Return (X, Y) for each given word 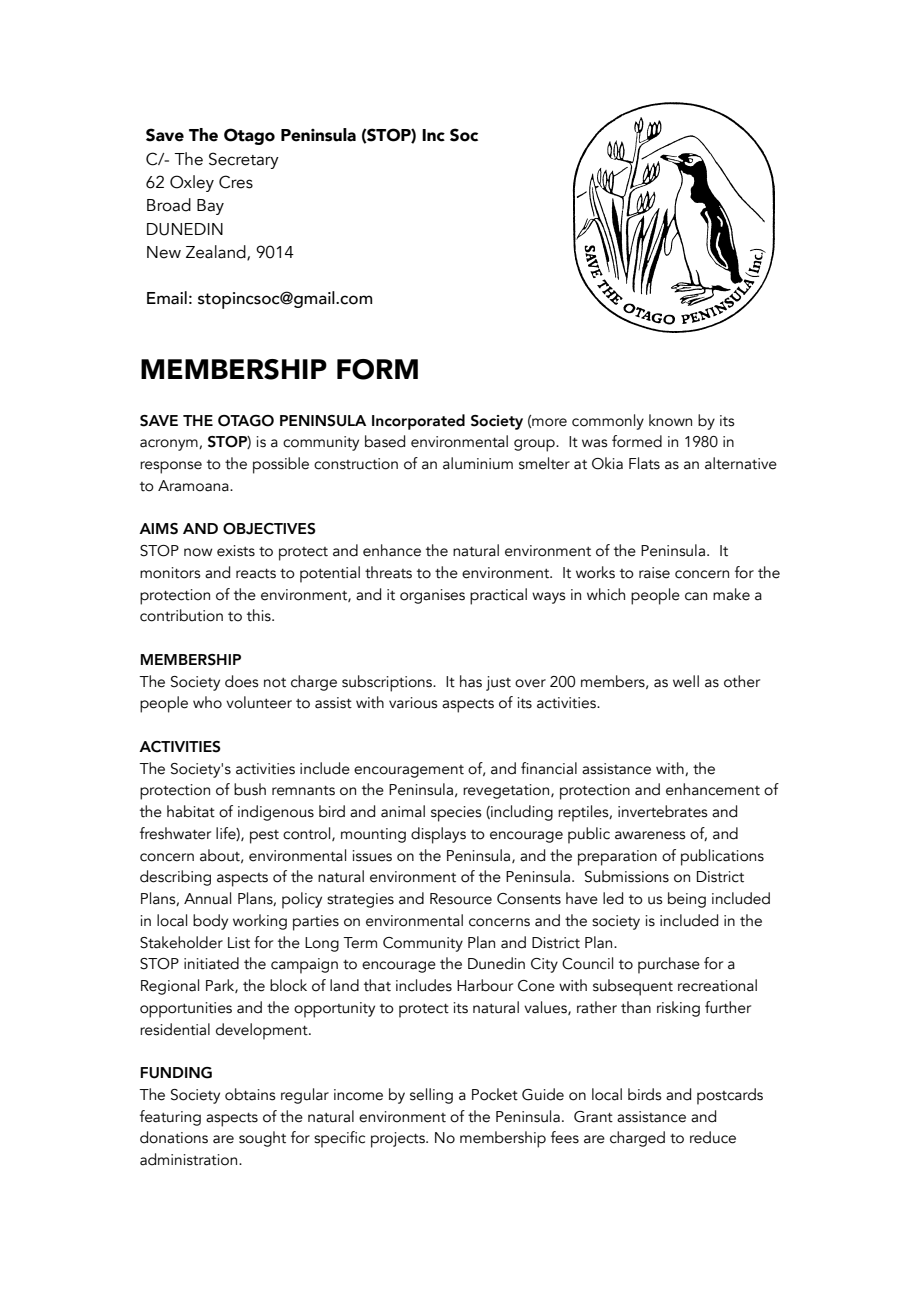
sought (262, 1139)
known (670, 420)
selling (431, 1096)
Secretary (244, 160)
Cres (236, 182)
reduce (713, 1137)
